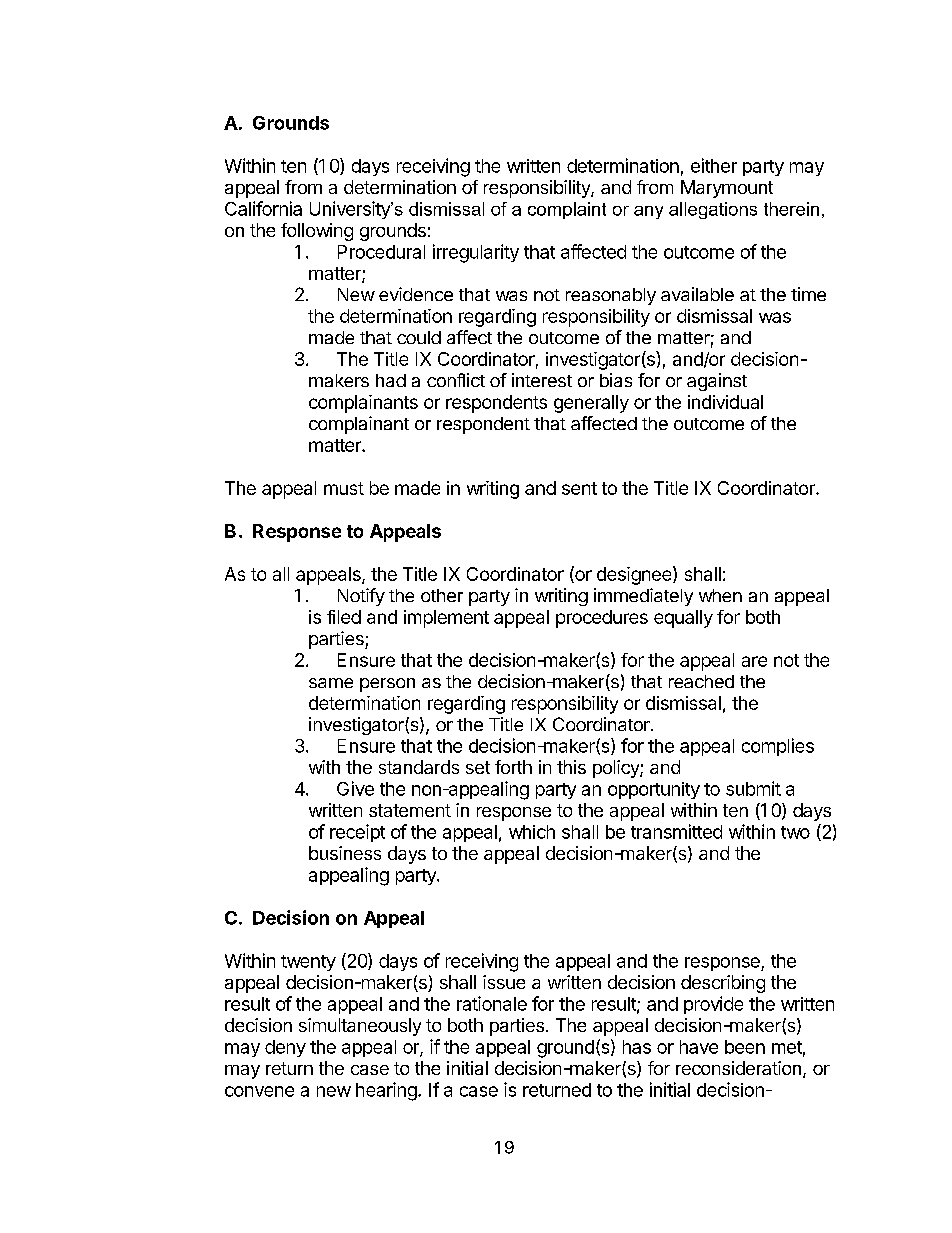  Describe the element at coordinates (738, 1068) in the page. I see `reconsideration` at that location.
